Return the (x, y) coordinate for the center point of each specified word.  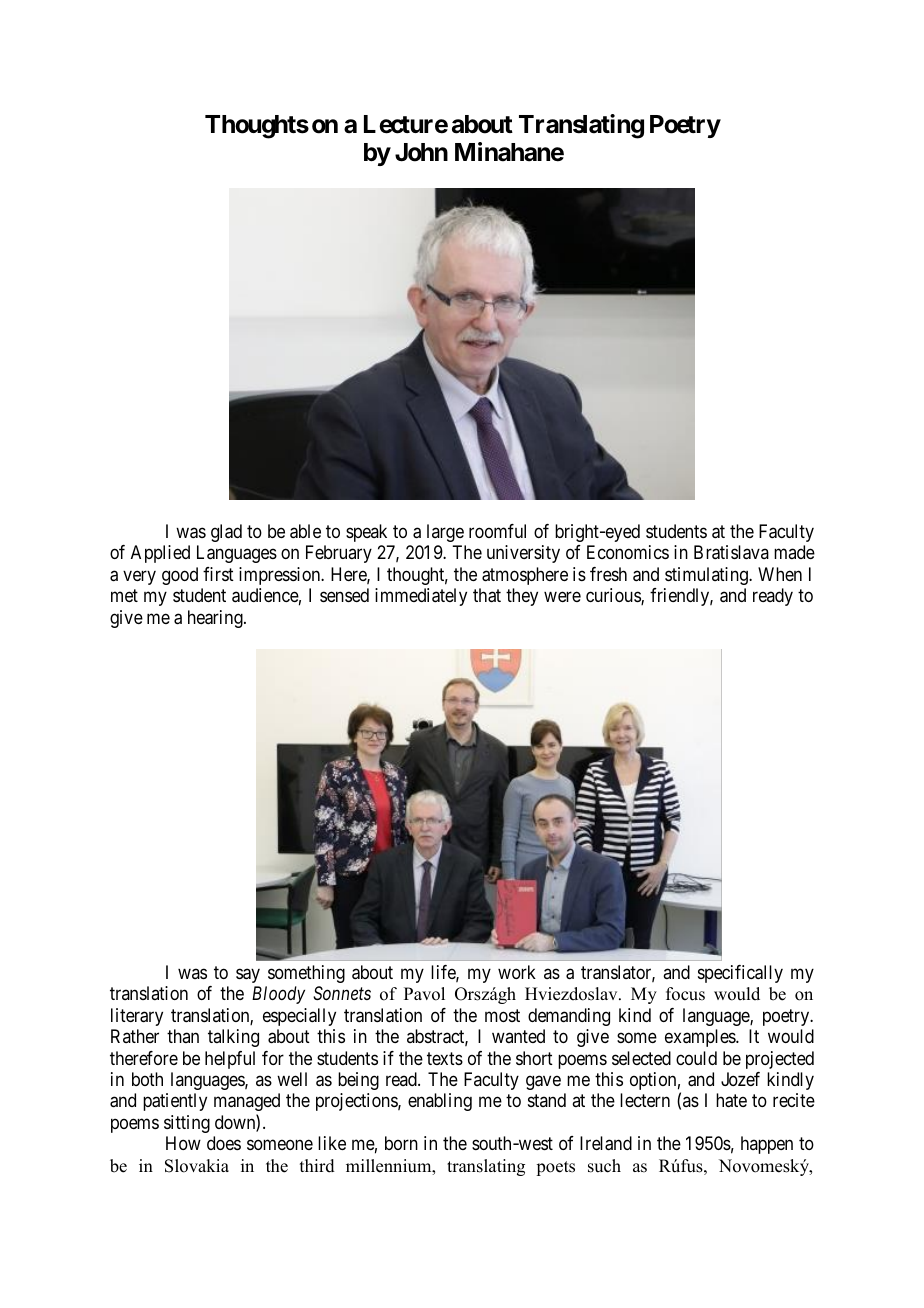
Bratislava (731, 552)
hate (731, 1100)
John (421, 152)
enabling (440, 1102)
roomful (497, 531)
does (224, 1143)
